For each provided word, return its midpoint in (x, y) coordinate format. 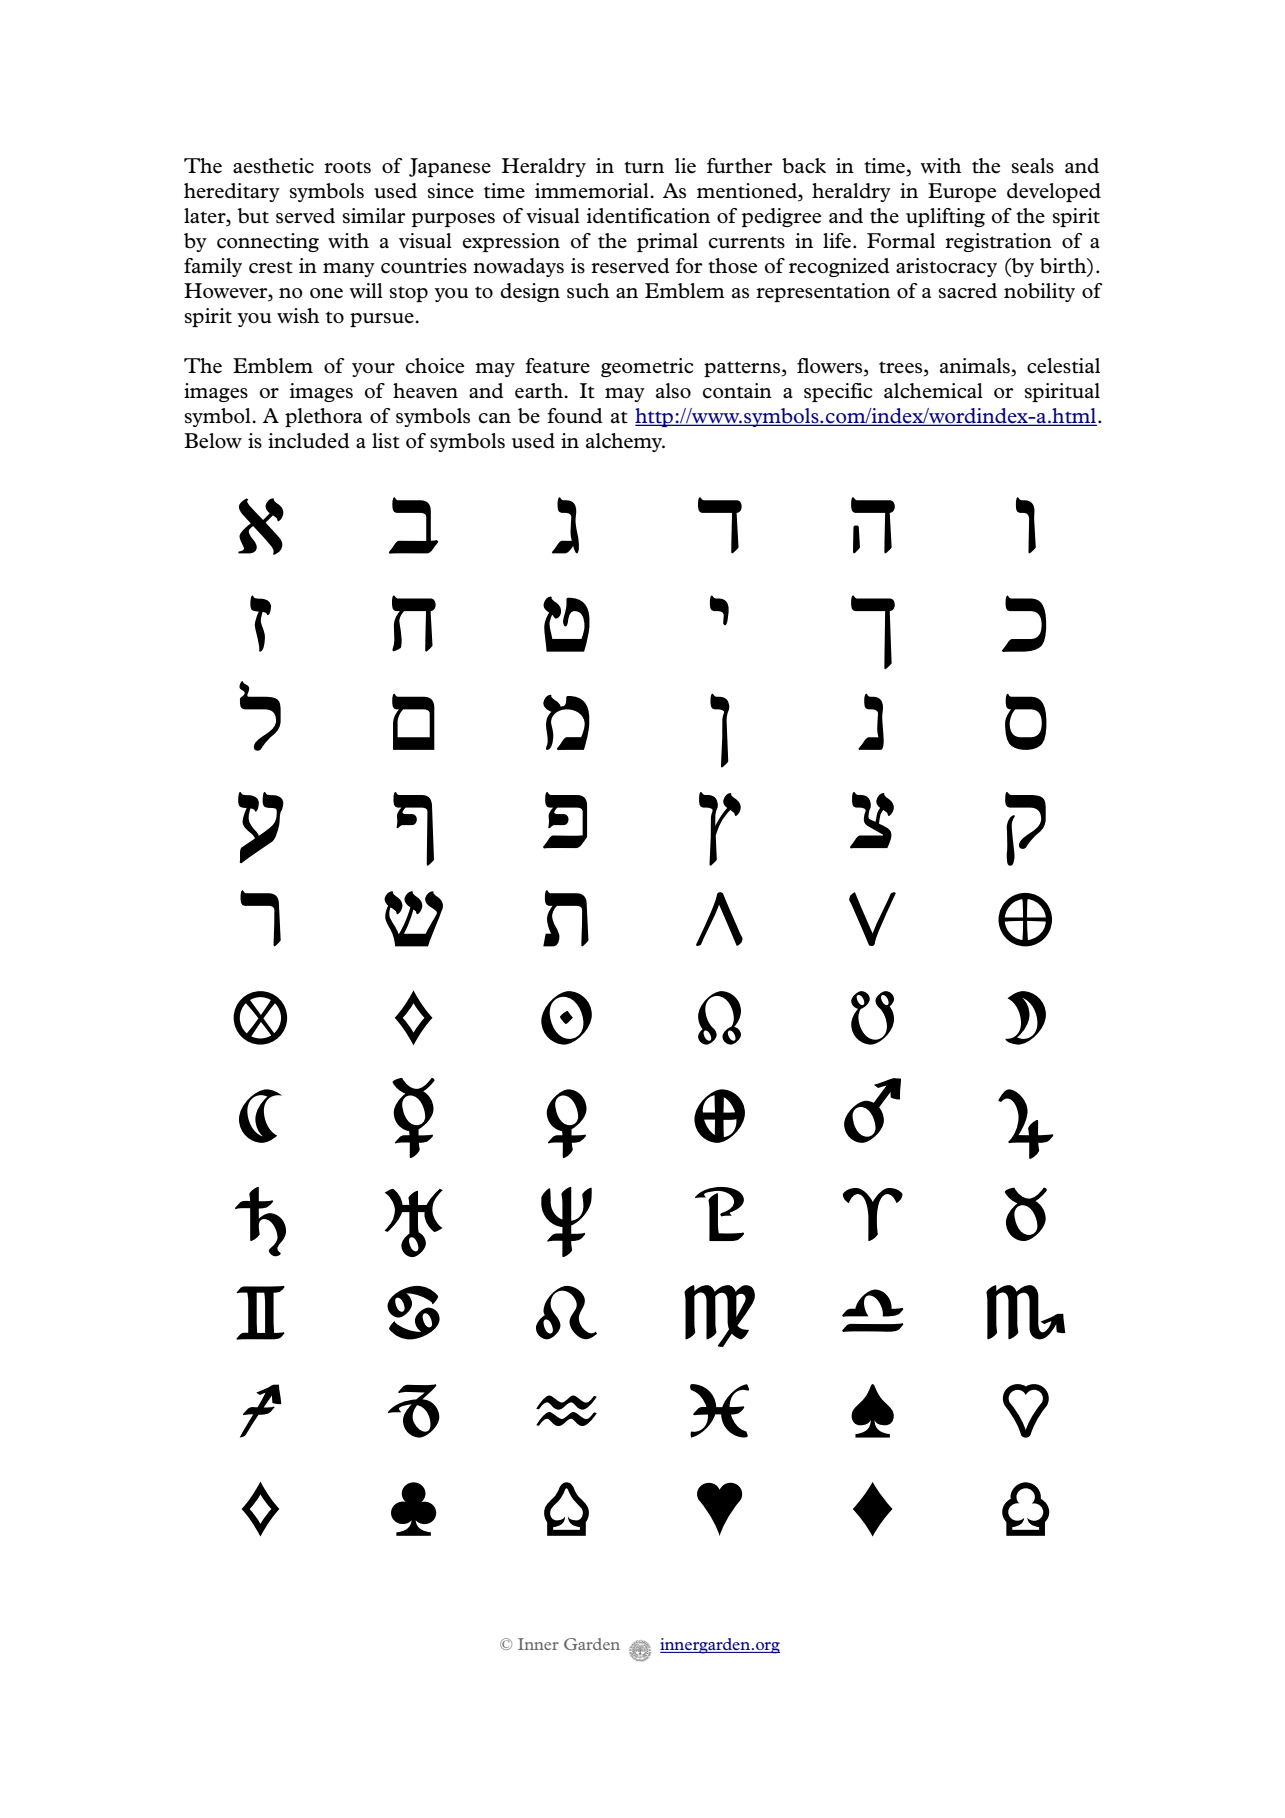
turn (644, 167)
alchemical (933, 391)
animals (976, 367)
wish (298, 316)
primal (667, 242)
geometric (647, 367)
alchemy (625, 442)
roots (347, 167)
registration (998, 242)
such (588, 291)
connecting (268, 242)
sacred (967, 291)
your (373, 370)
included (309, 441)
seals (1032, 166)
